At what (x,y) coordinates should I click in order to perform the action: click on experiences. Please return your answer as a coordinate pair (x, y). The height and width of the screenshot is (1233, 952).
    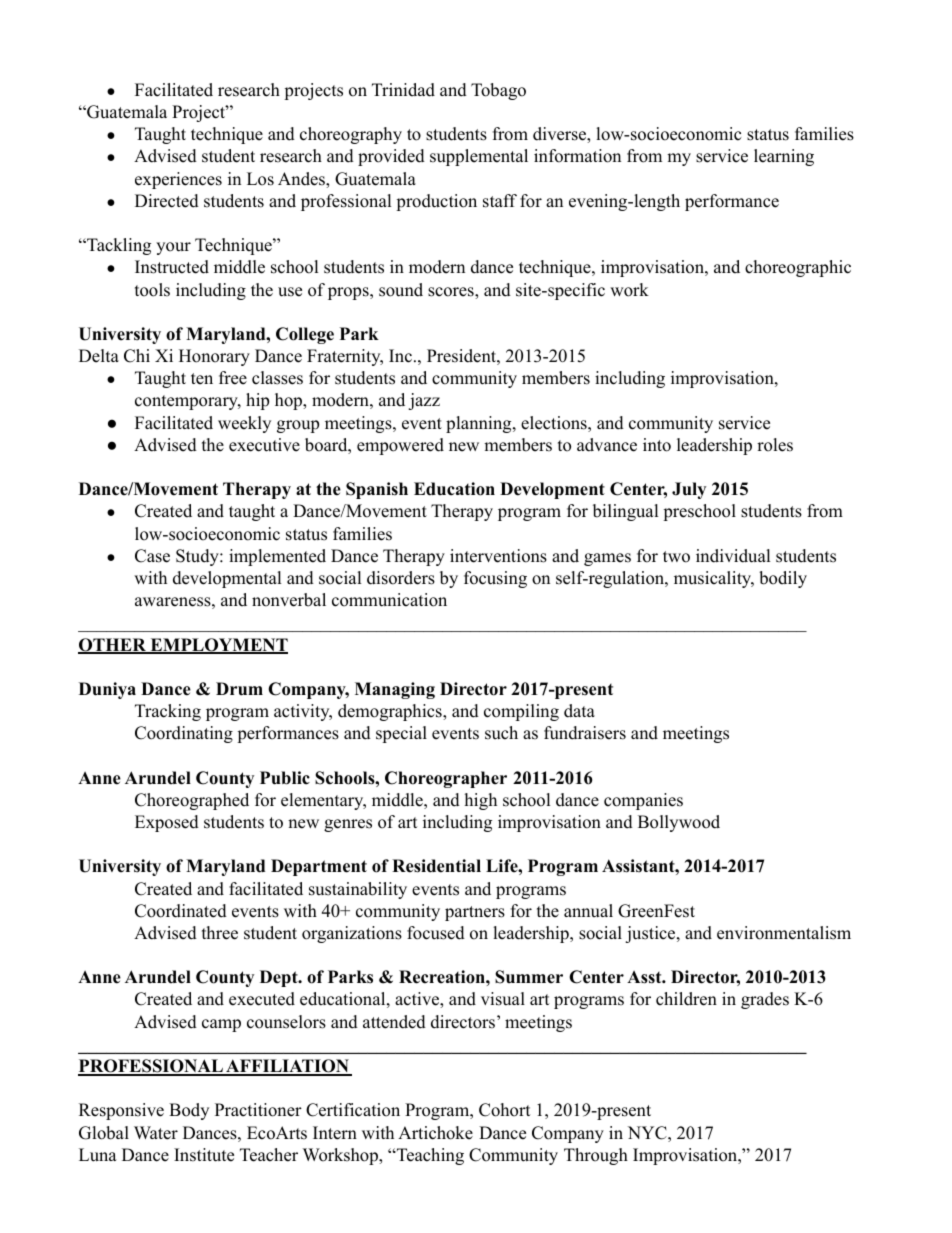
    Looking at the image, I should click on (178, 180).
